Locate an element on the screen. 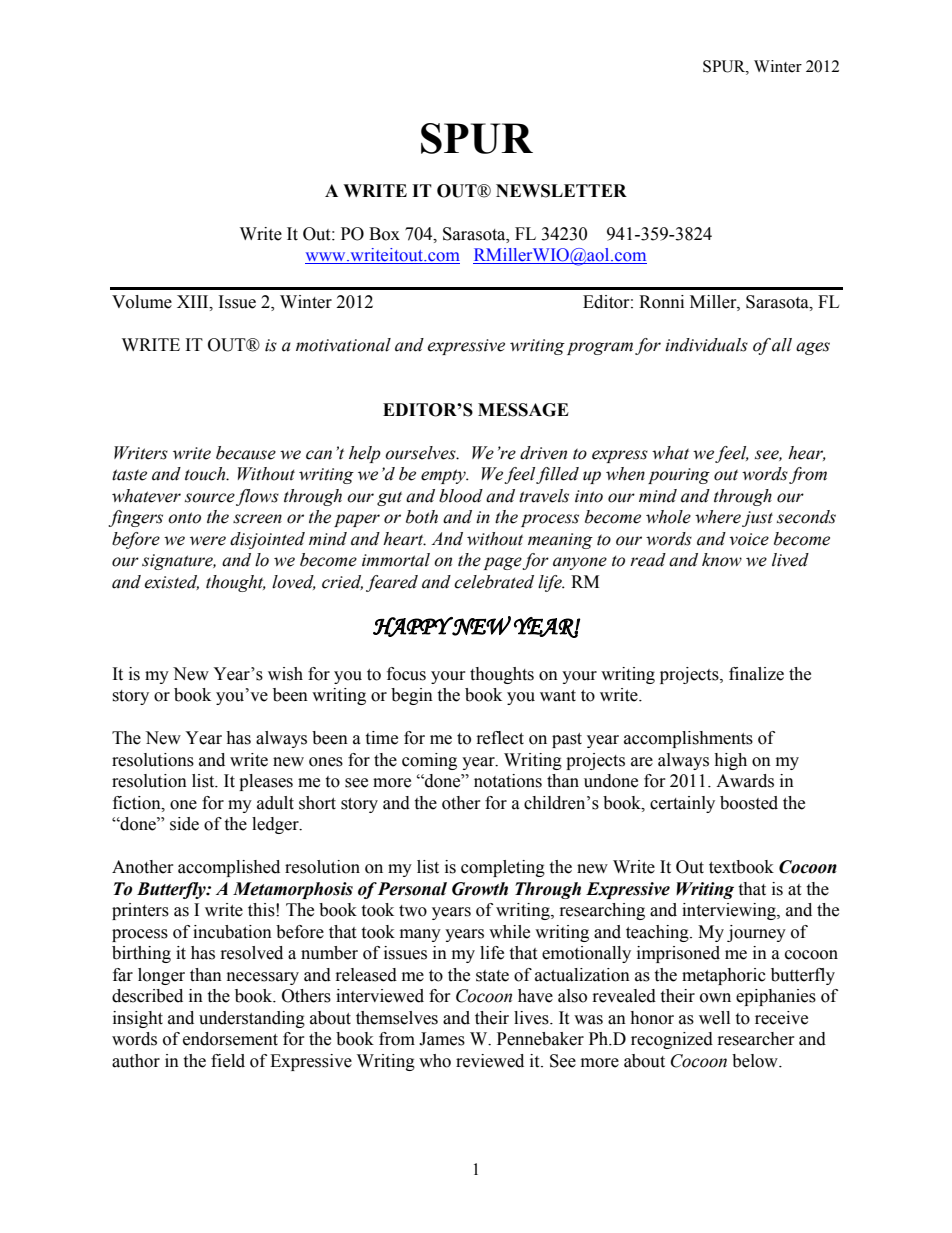 Image resolution: width=952 pixels, height=1233 pixels. researcher is located at coordinates (756, 1039).
